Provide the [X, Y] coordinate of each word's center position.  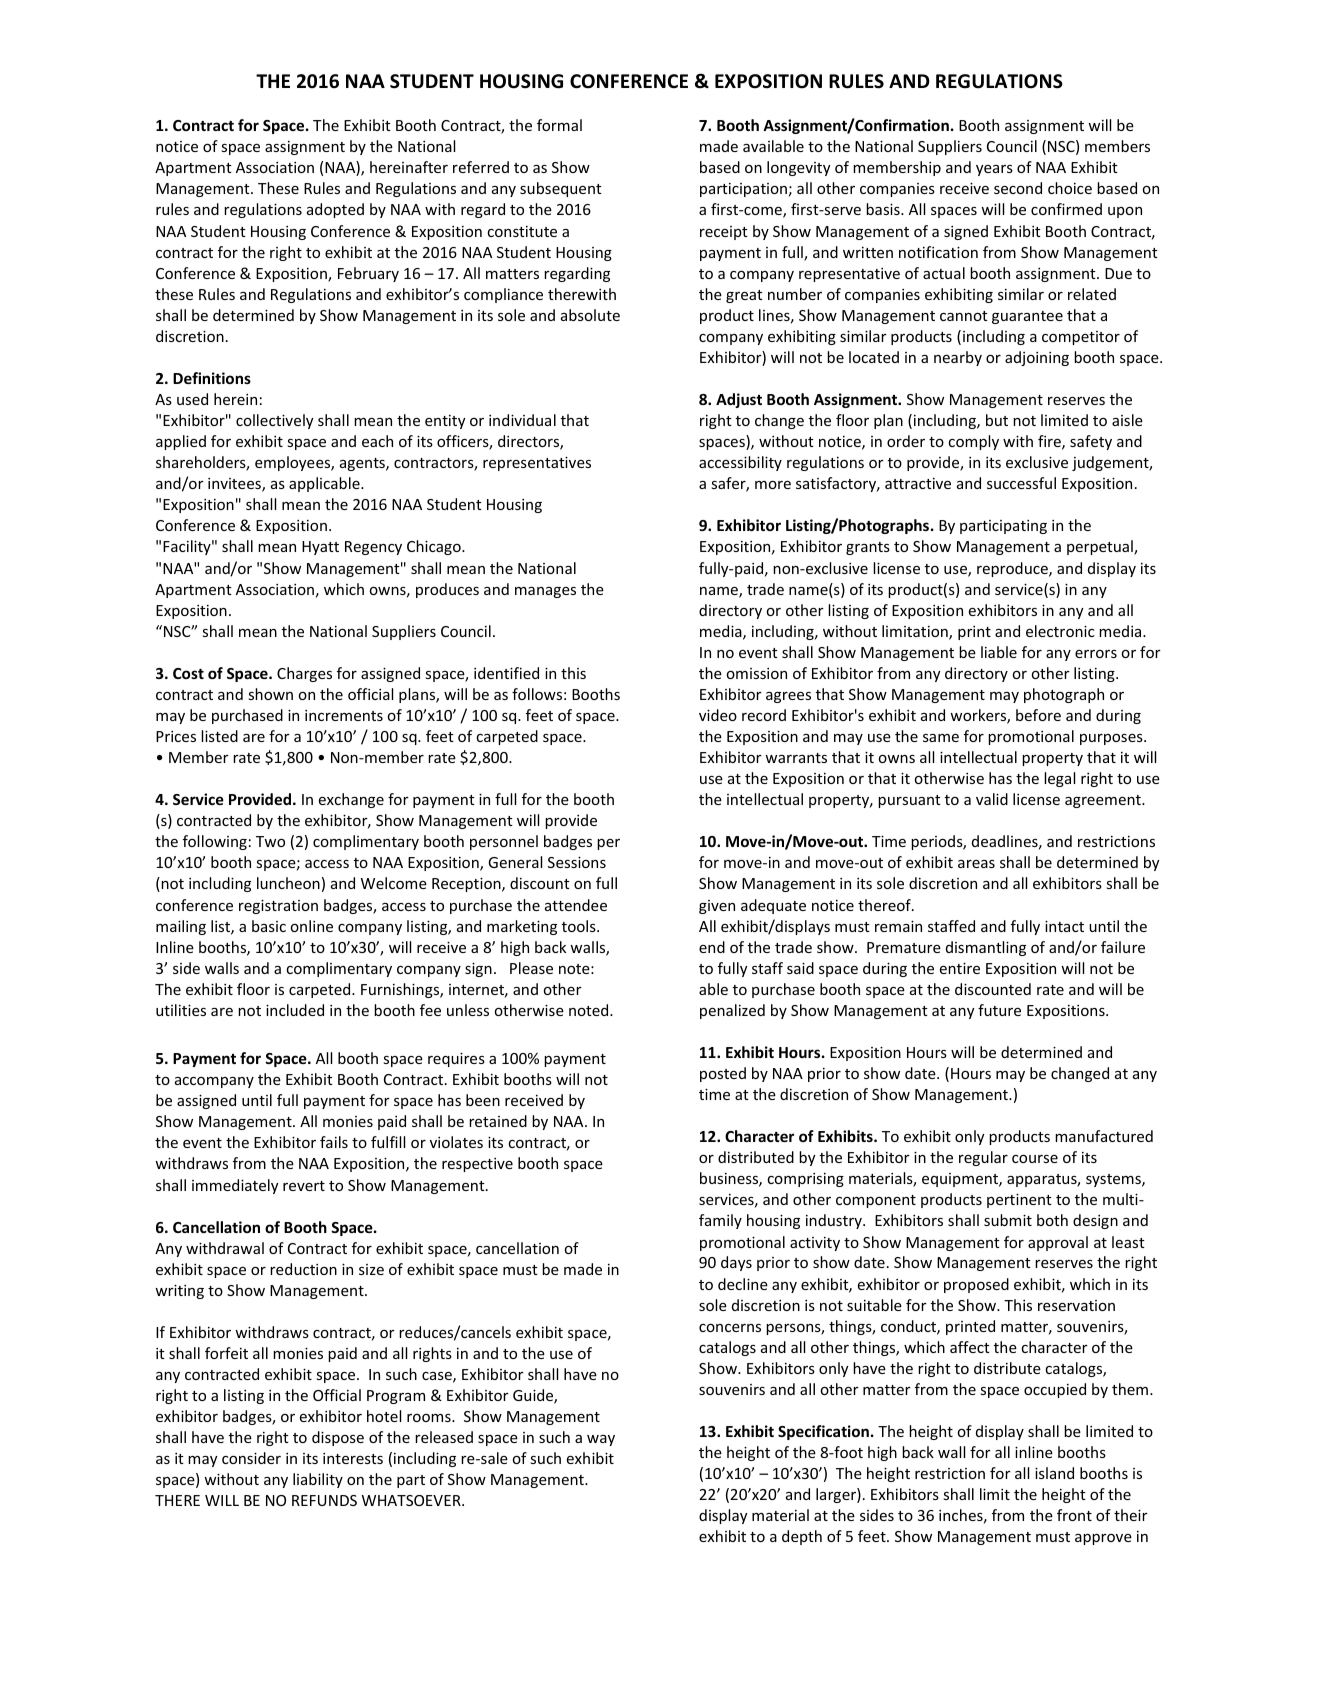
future [999, 1010]
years [994, 170]
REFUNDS [324, 1500]
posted [723, 1074]
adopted [335, 210]
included [295, 1010]
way [601, 1440]
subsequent [561, 189]
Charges [304, 674]
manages [545, 592]
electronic [1060, 631]
